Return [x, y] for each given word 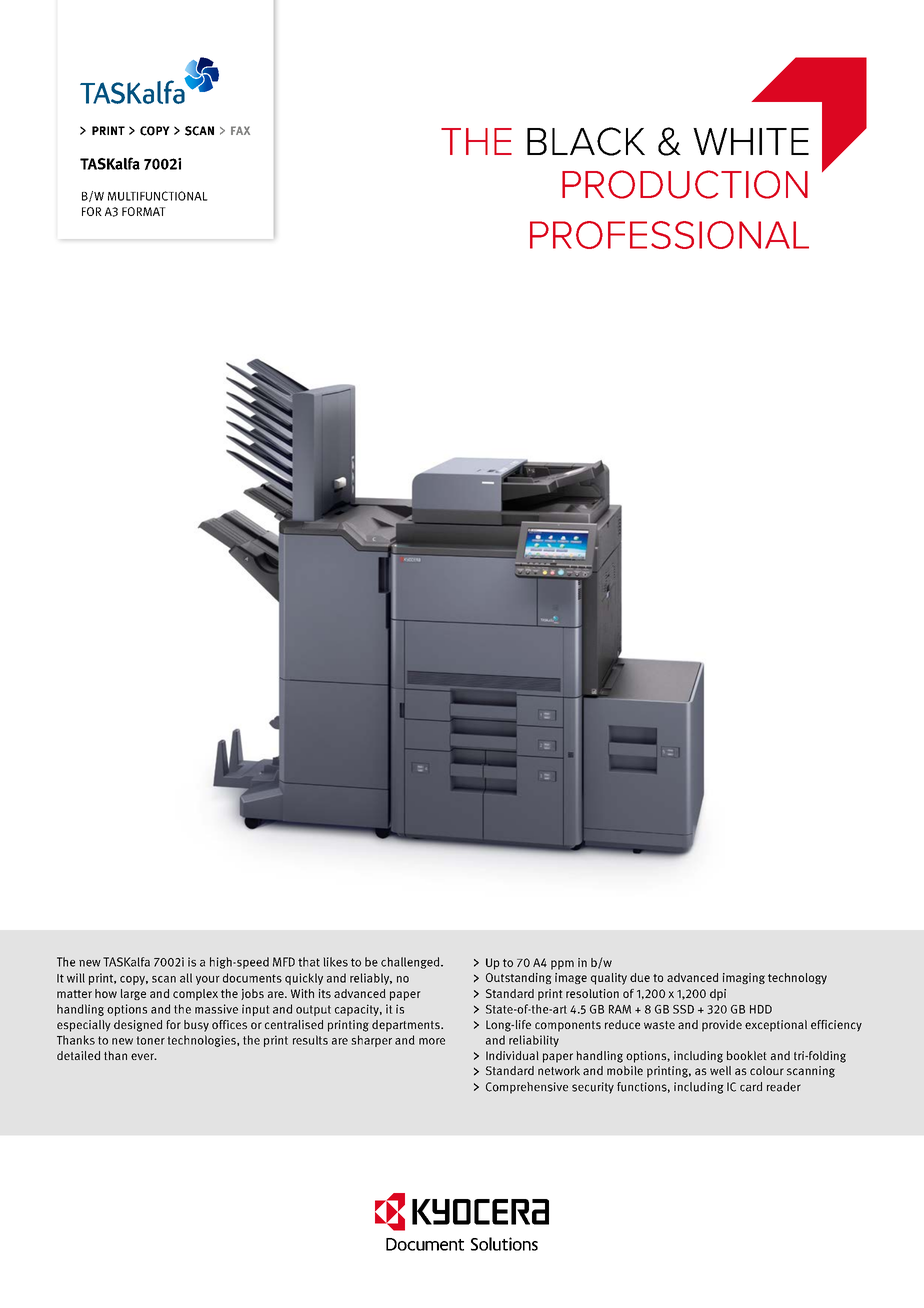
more [432, 1041]
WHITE [751, 141]
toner [151, 1040]
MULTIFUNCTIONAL [158, 196]
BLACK [586, 141]
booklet [746, 1055]
